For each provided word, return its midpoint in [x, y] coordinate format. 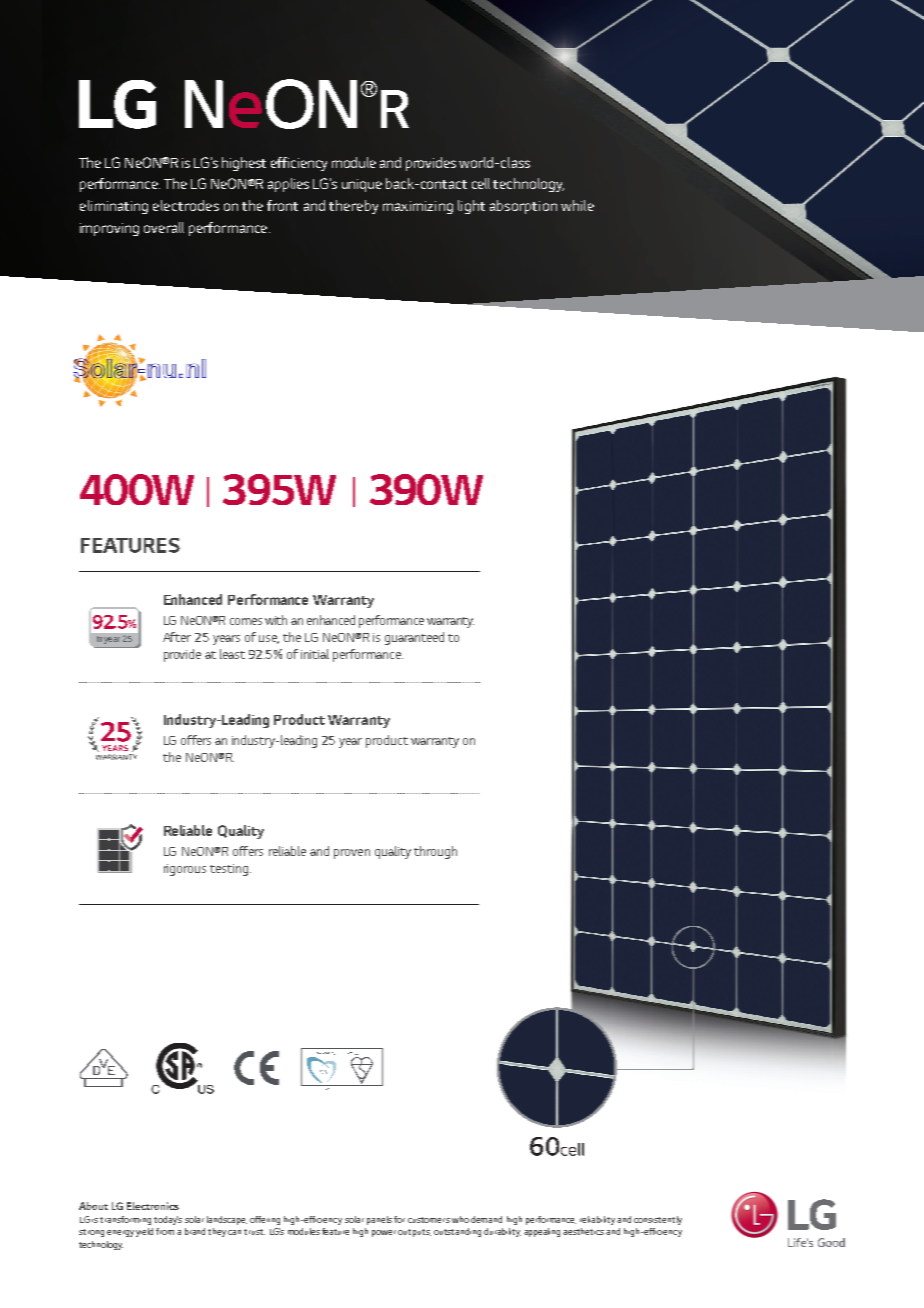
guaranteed [414, 638]
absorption [523, 207]
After [177, 637]
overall [164, 227]
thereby [353, 207]
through [435, 852]
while [577, 205]
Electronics [153, 1206]
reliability [597, 1220]
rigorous [185, 870]
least [232, 654]
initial [315, 654]
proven [352, 854]
